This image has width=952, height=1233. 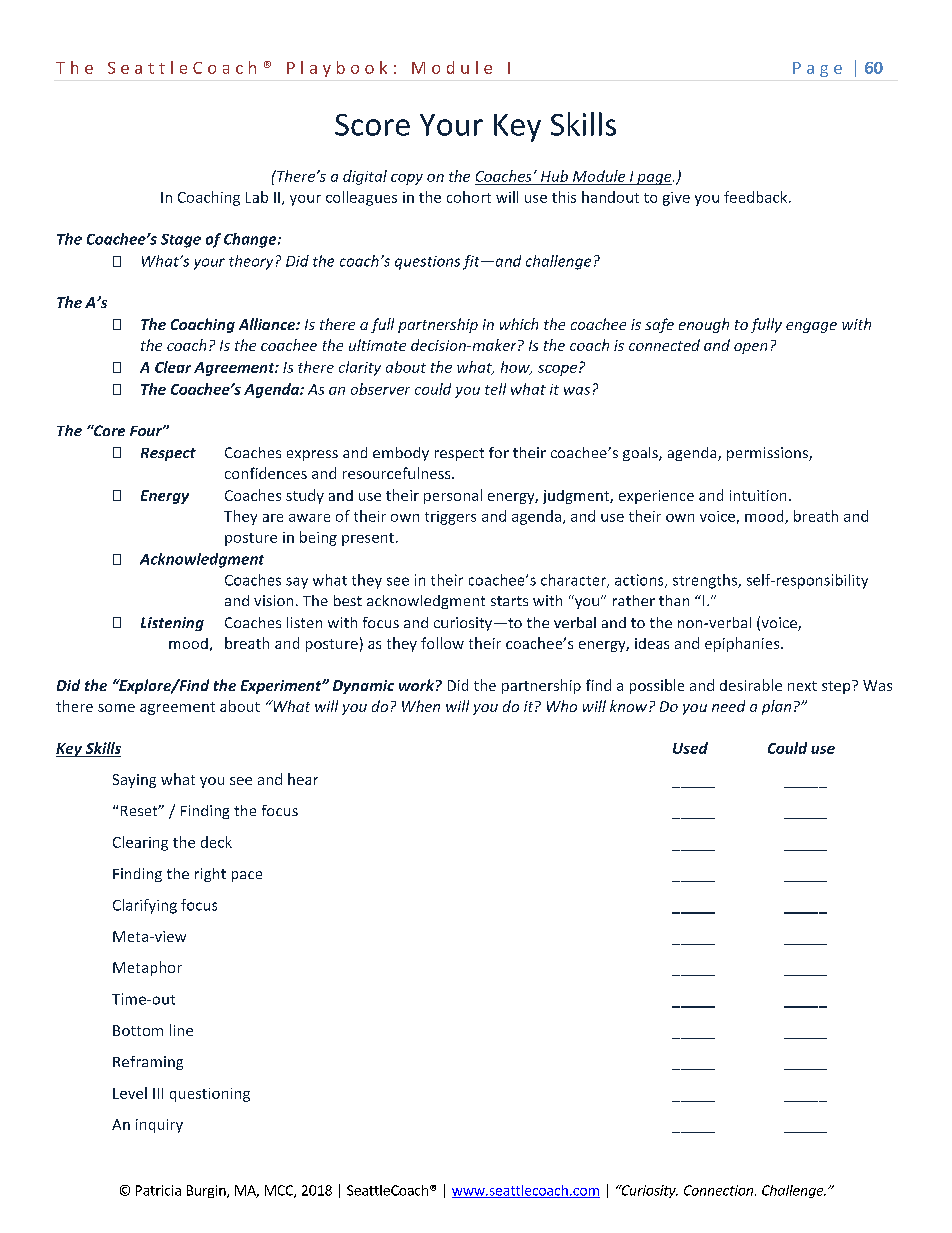 What do you see at coordinates (469, 197) in the image?
I see `cohort` at bounding box center [469, 197].
